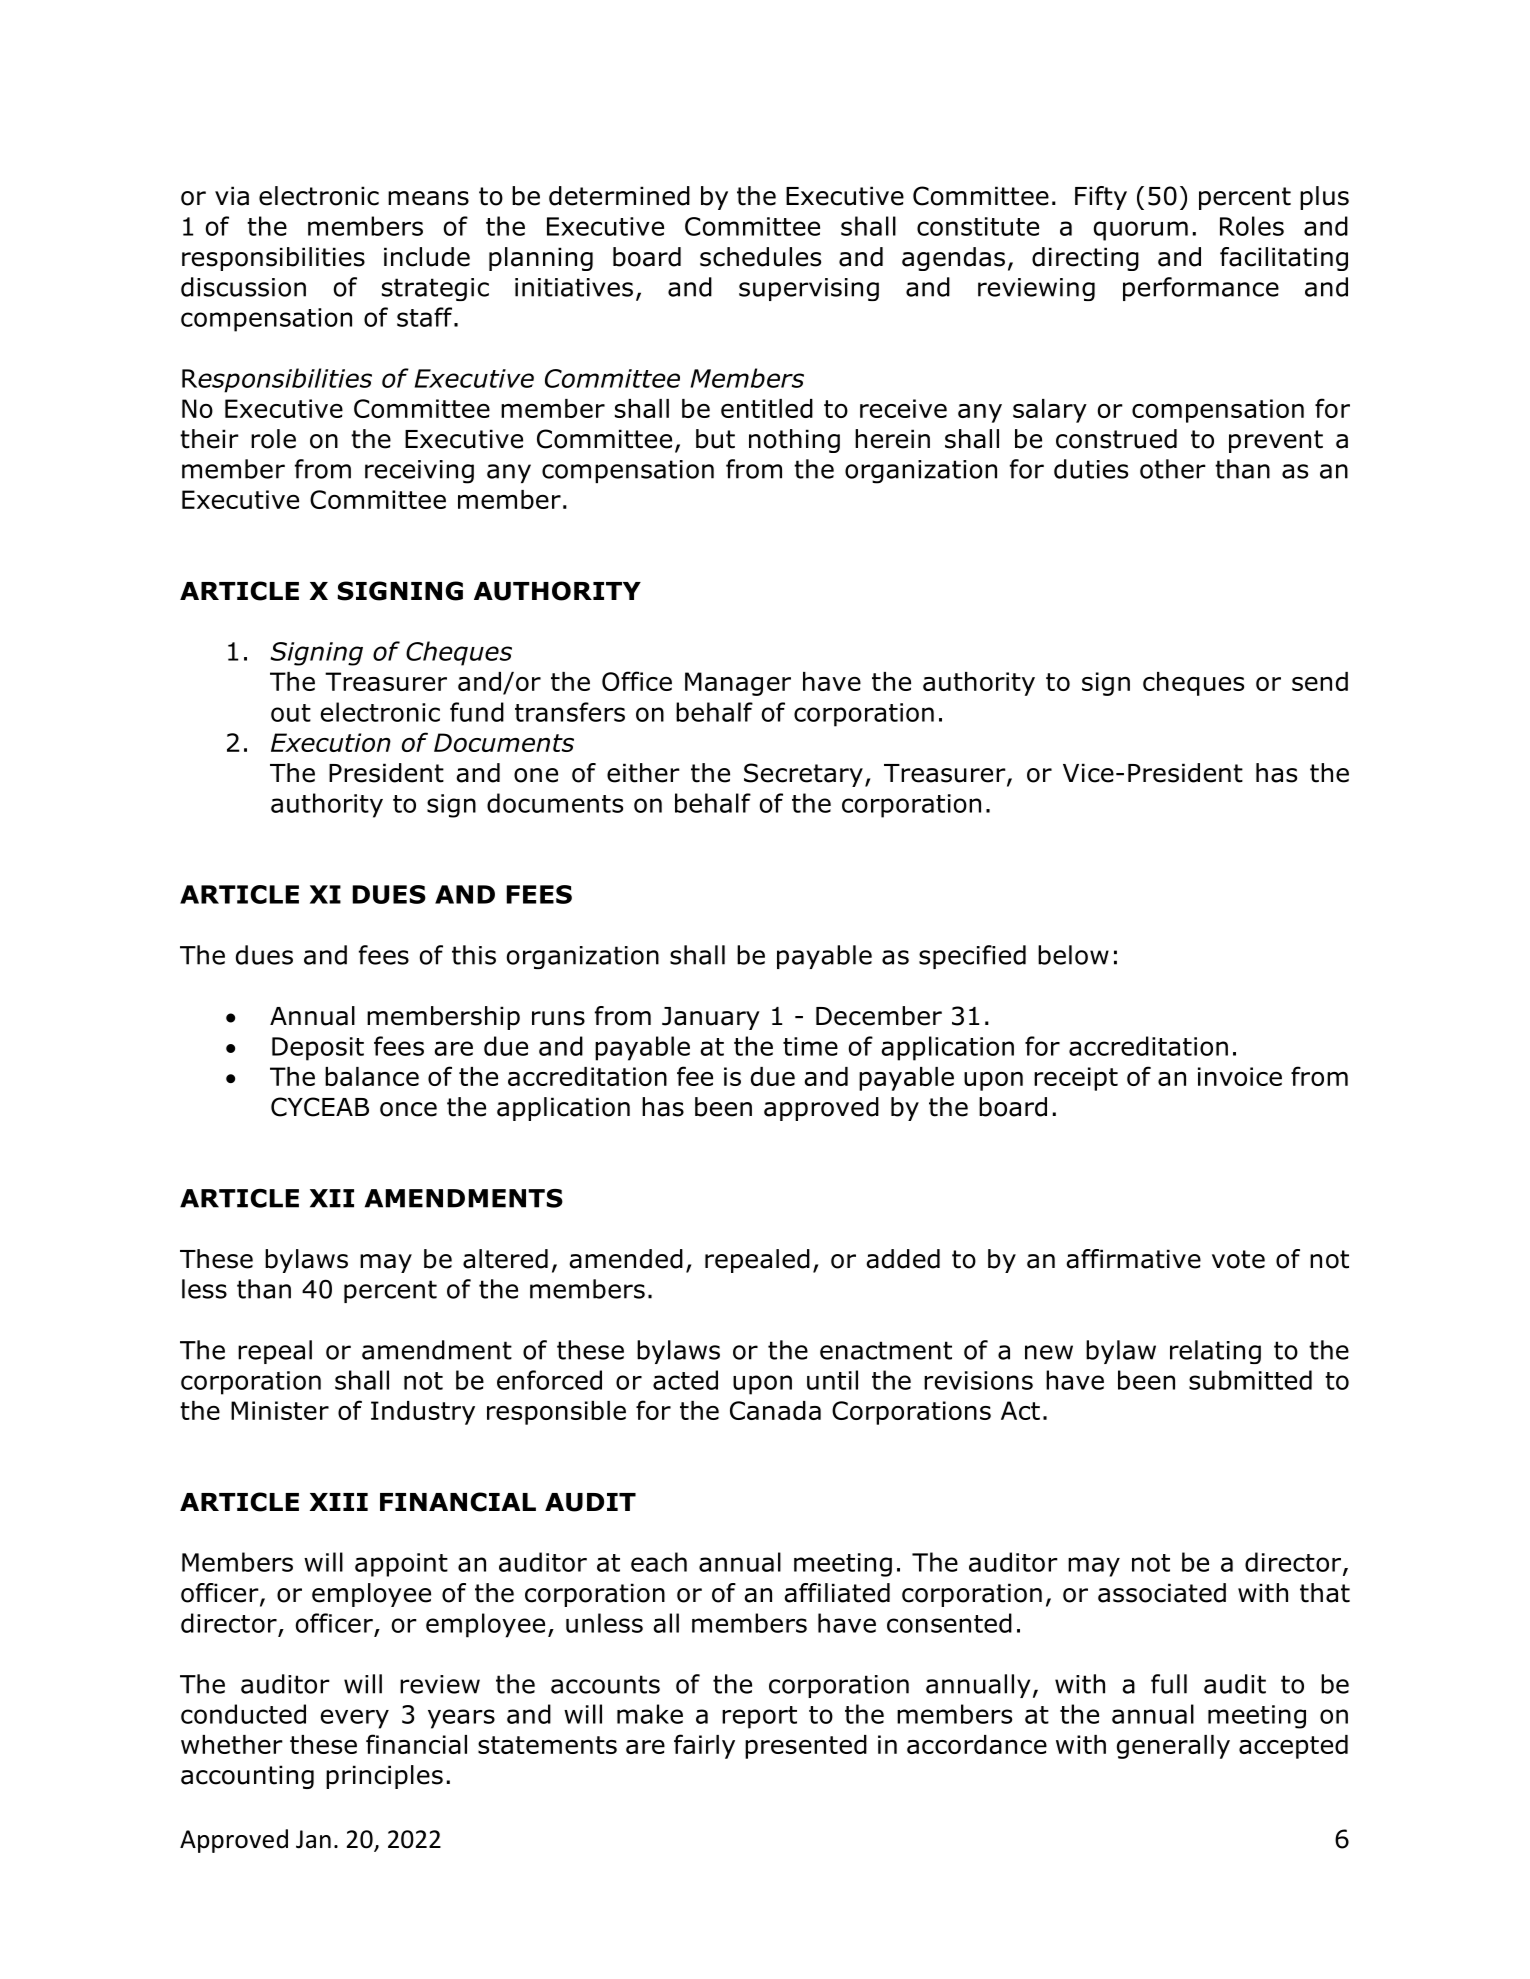 The width and height of the image is (1530, 1979). I want to click on Deposit, so click(318, 1049).
